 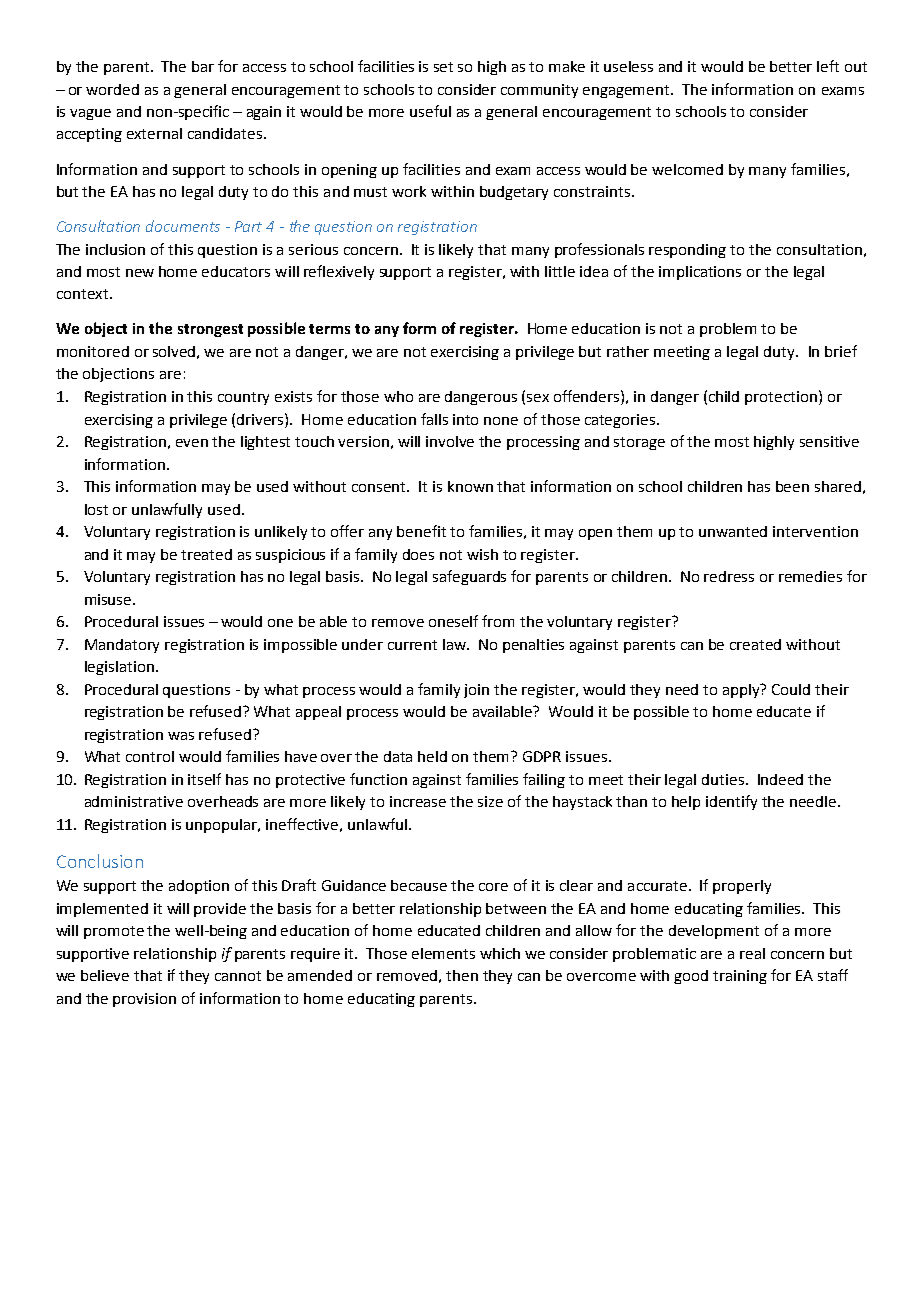 I want to click on protection, so click(x=781, y=398).
